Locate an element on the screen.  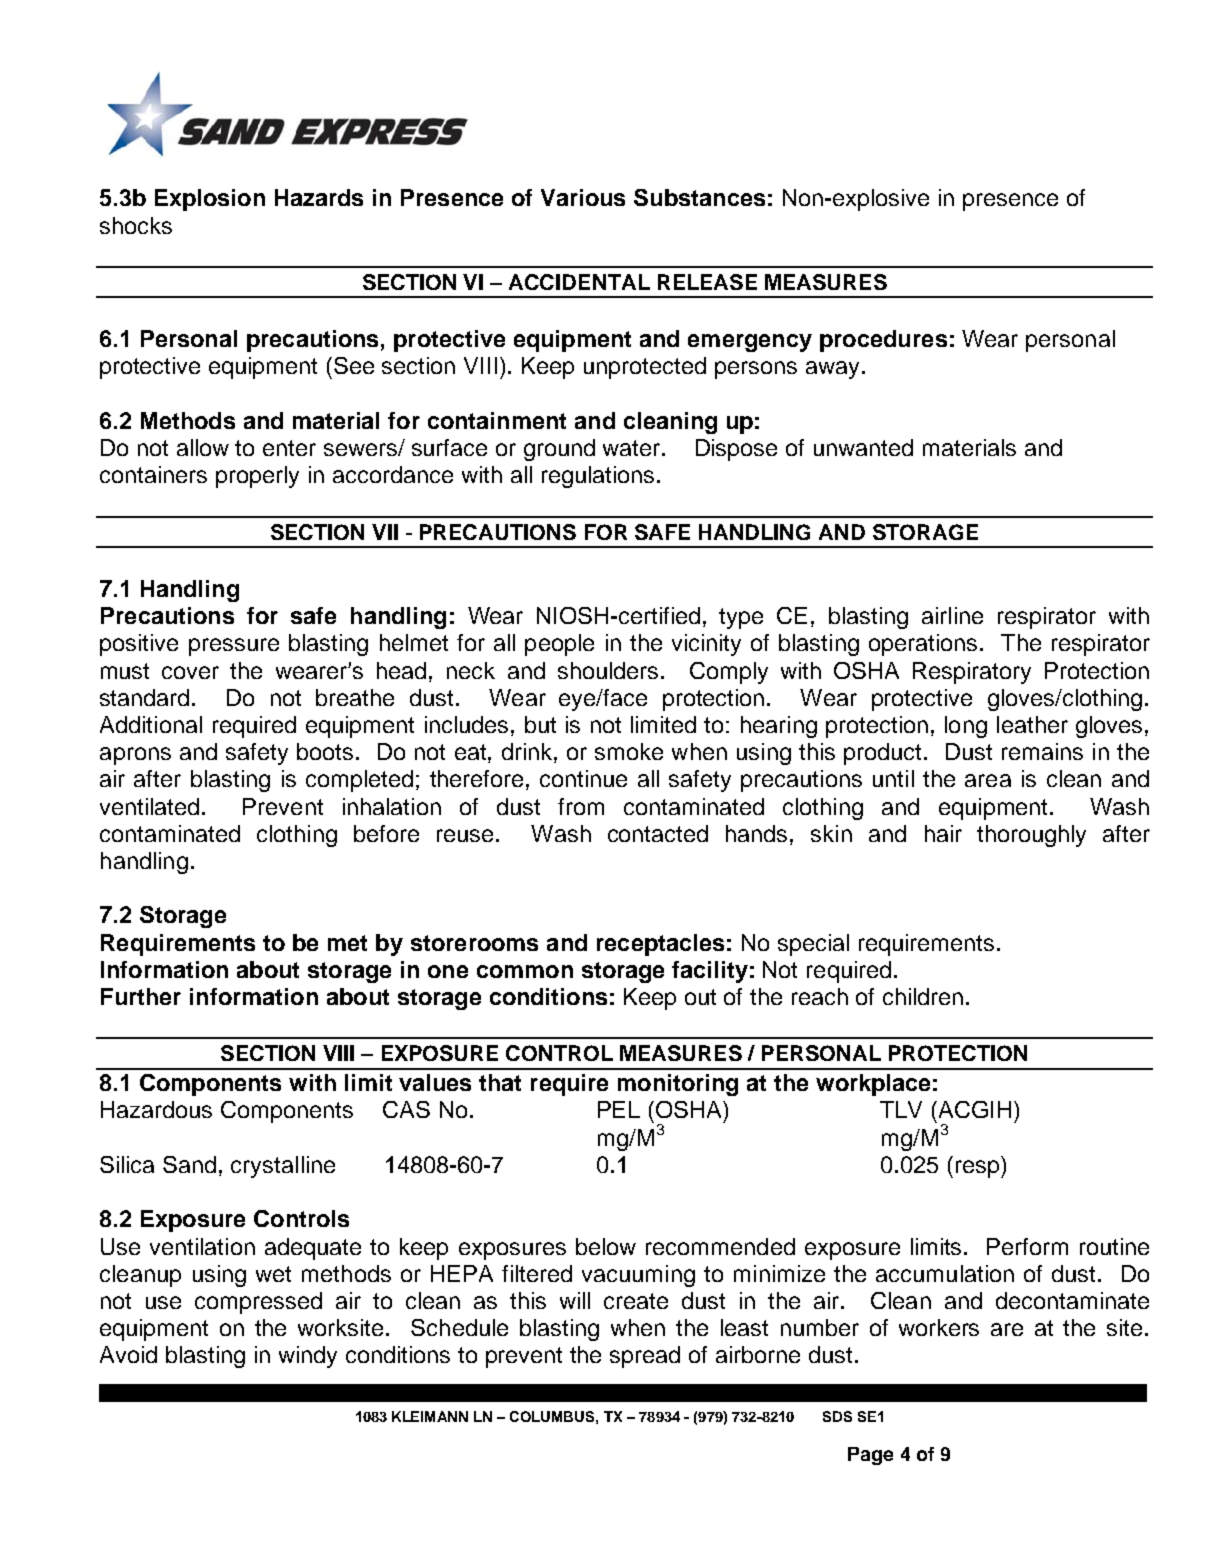
windy is located at coordinates (308, 1357).
